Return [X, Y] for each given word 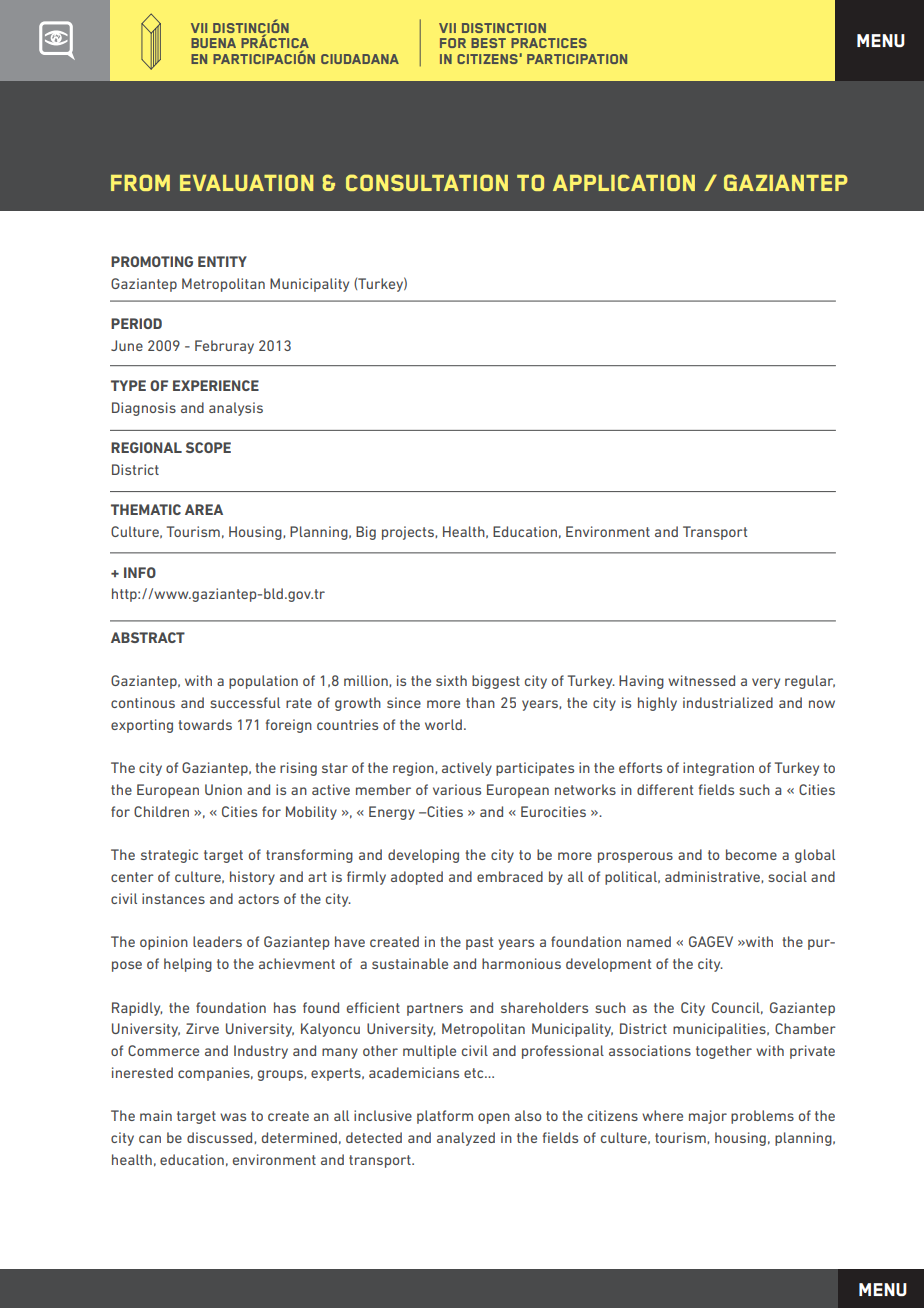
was [233, 1117]
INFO [140, 572]
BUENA [213, 43]
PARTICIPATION [577, 59]
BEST [488, 43]
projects [409, 533]
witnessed [701, 680]
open [494, 1118]
